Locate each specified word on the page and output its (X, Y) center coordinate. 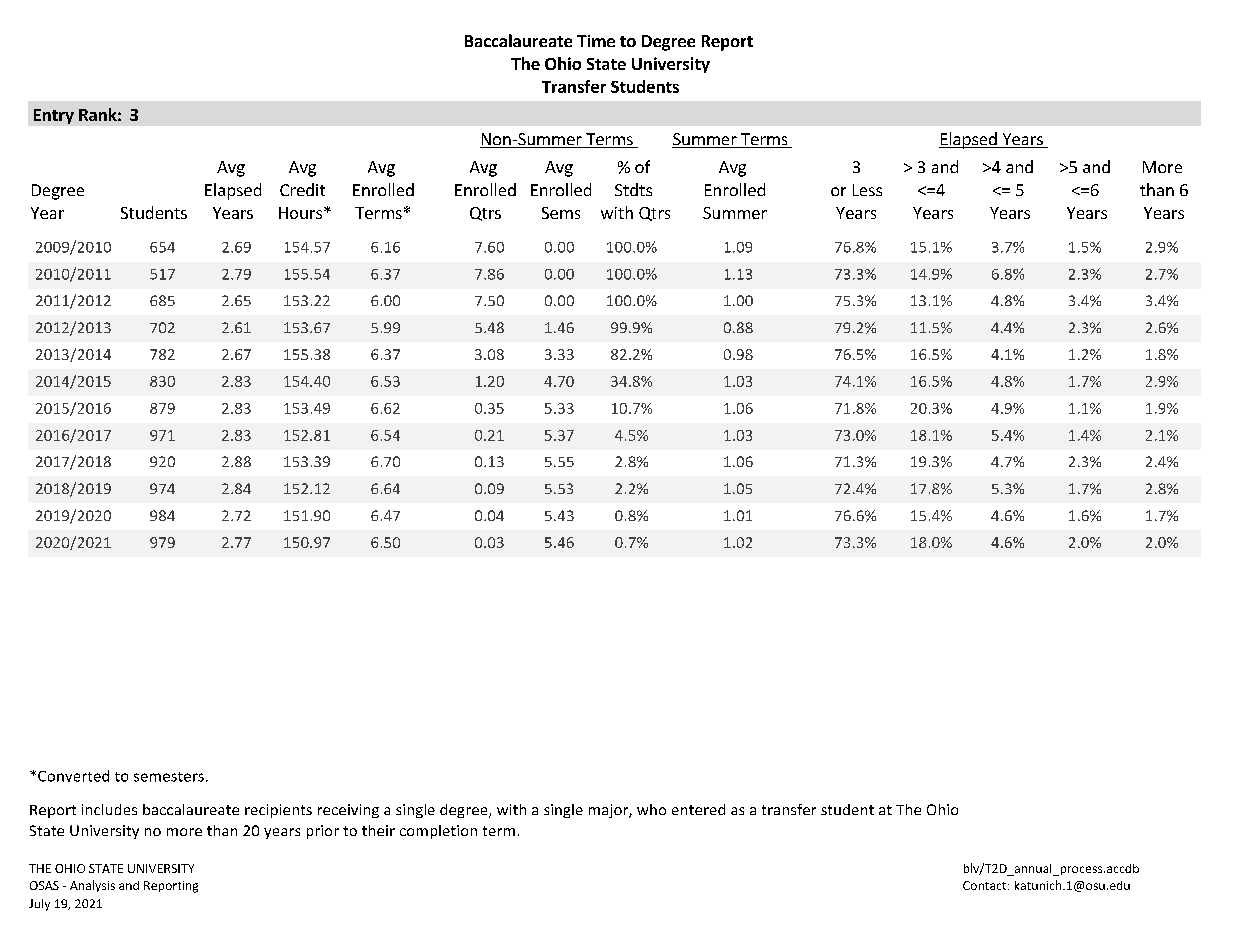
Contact (986, 885)
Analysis (92, 886)
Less (867, 190)
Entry (54, 116)
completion (438, 832)
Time (596, 41)
